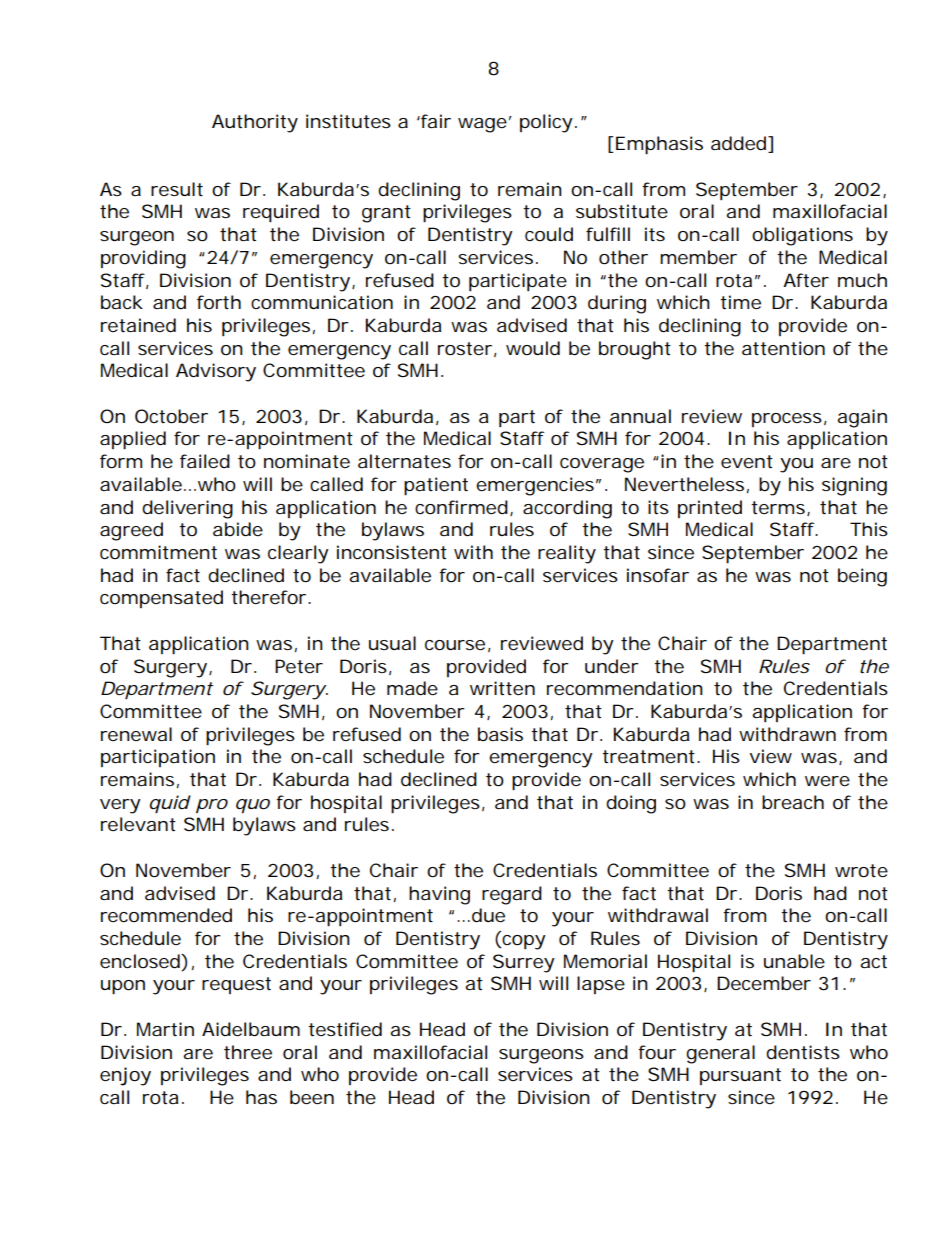 The width and height of the document is (952, 1233). I want to click on pursuant, so click(740, 1076).
